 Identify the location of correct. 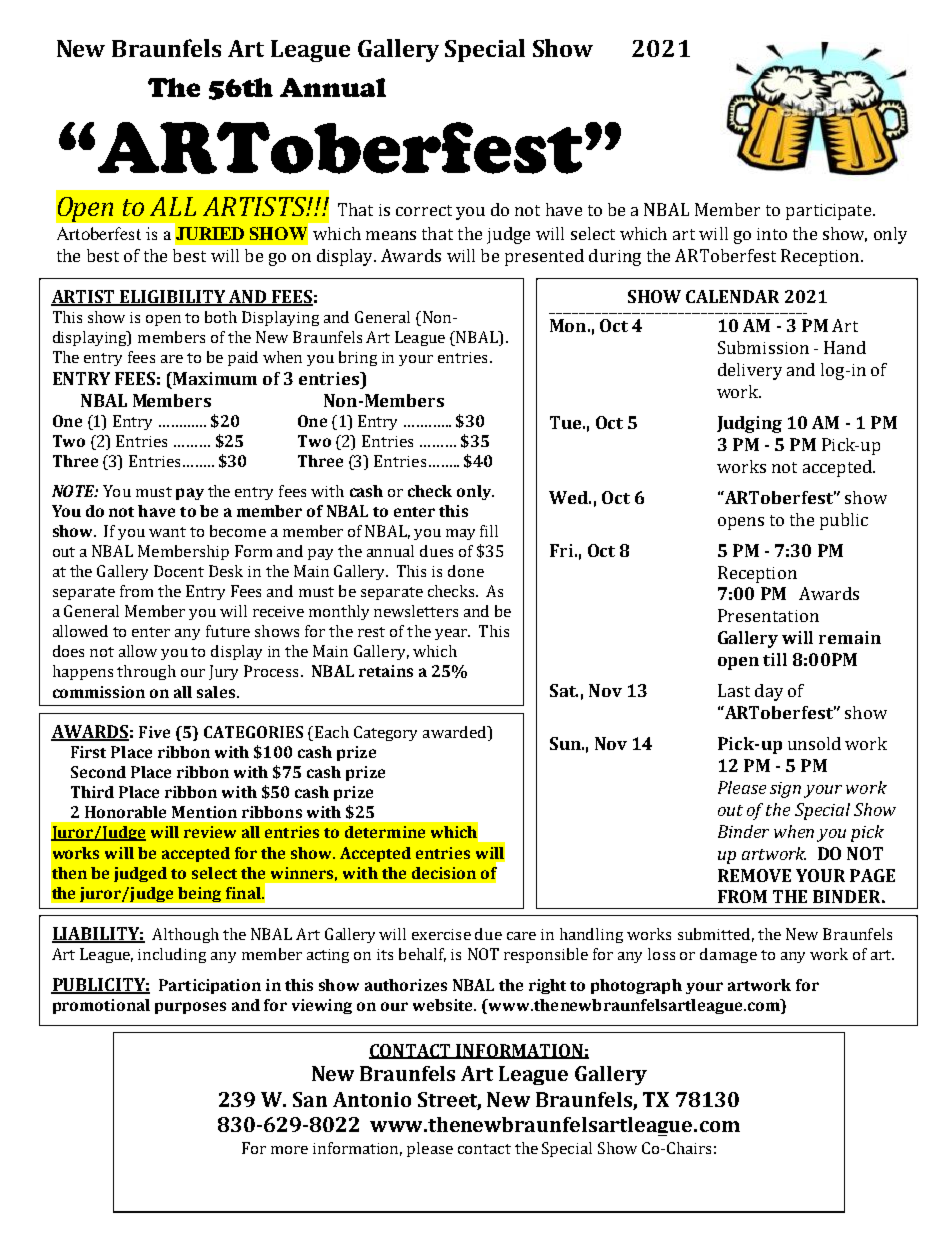
(424, 210).
